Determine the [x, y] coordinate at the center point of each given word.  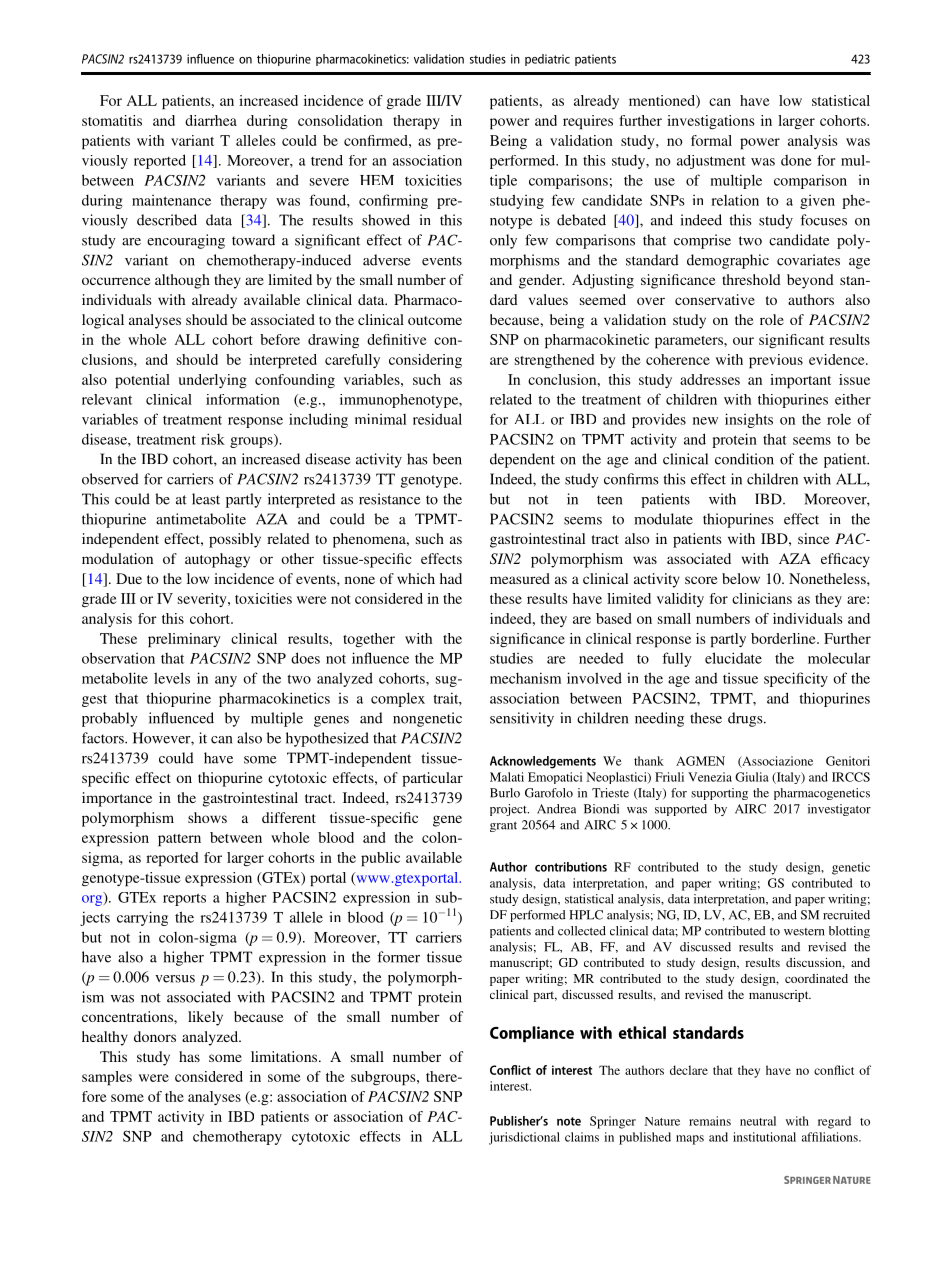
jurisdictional [524, 1138]
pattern [179, 840]
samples [107, 1078]
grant [503, 827]
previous [776, 361]
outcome [435, 320]
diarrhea [211, 120]
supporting [719, 794]
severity [203, 600]
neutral [758, 1121]
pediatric [547, 60]
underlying [213, 381]
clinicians [762, 598]
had [451, 578]
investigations [710, 122]
